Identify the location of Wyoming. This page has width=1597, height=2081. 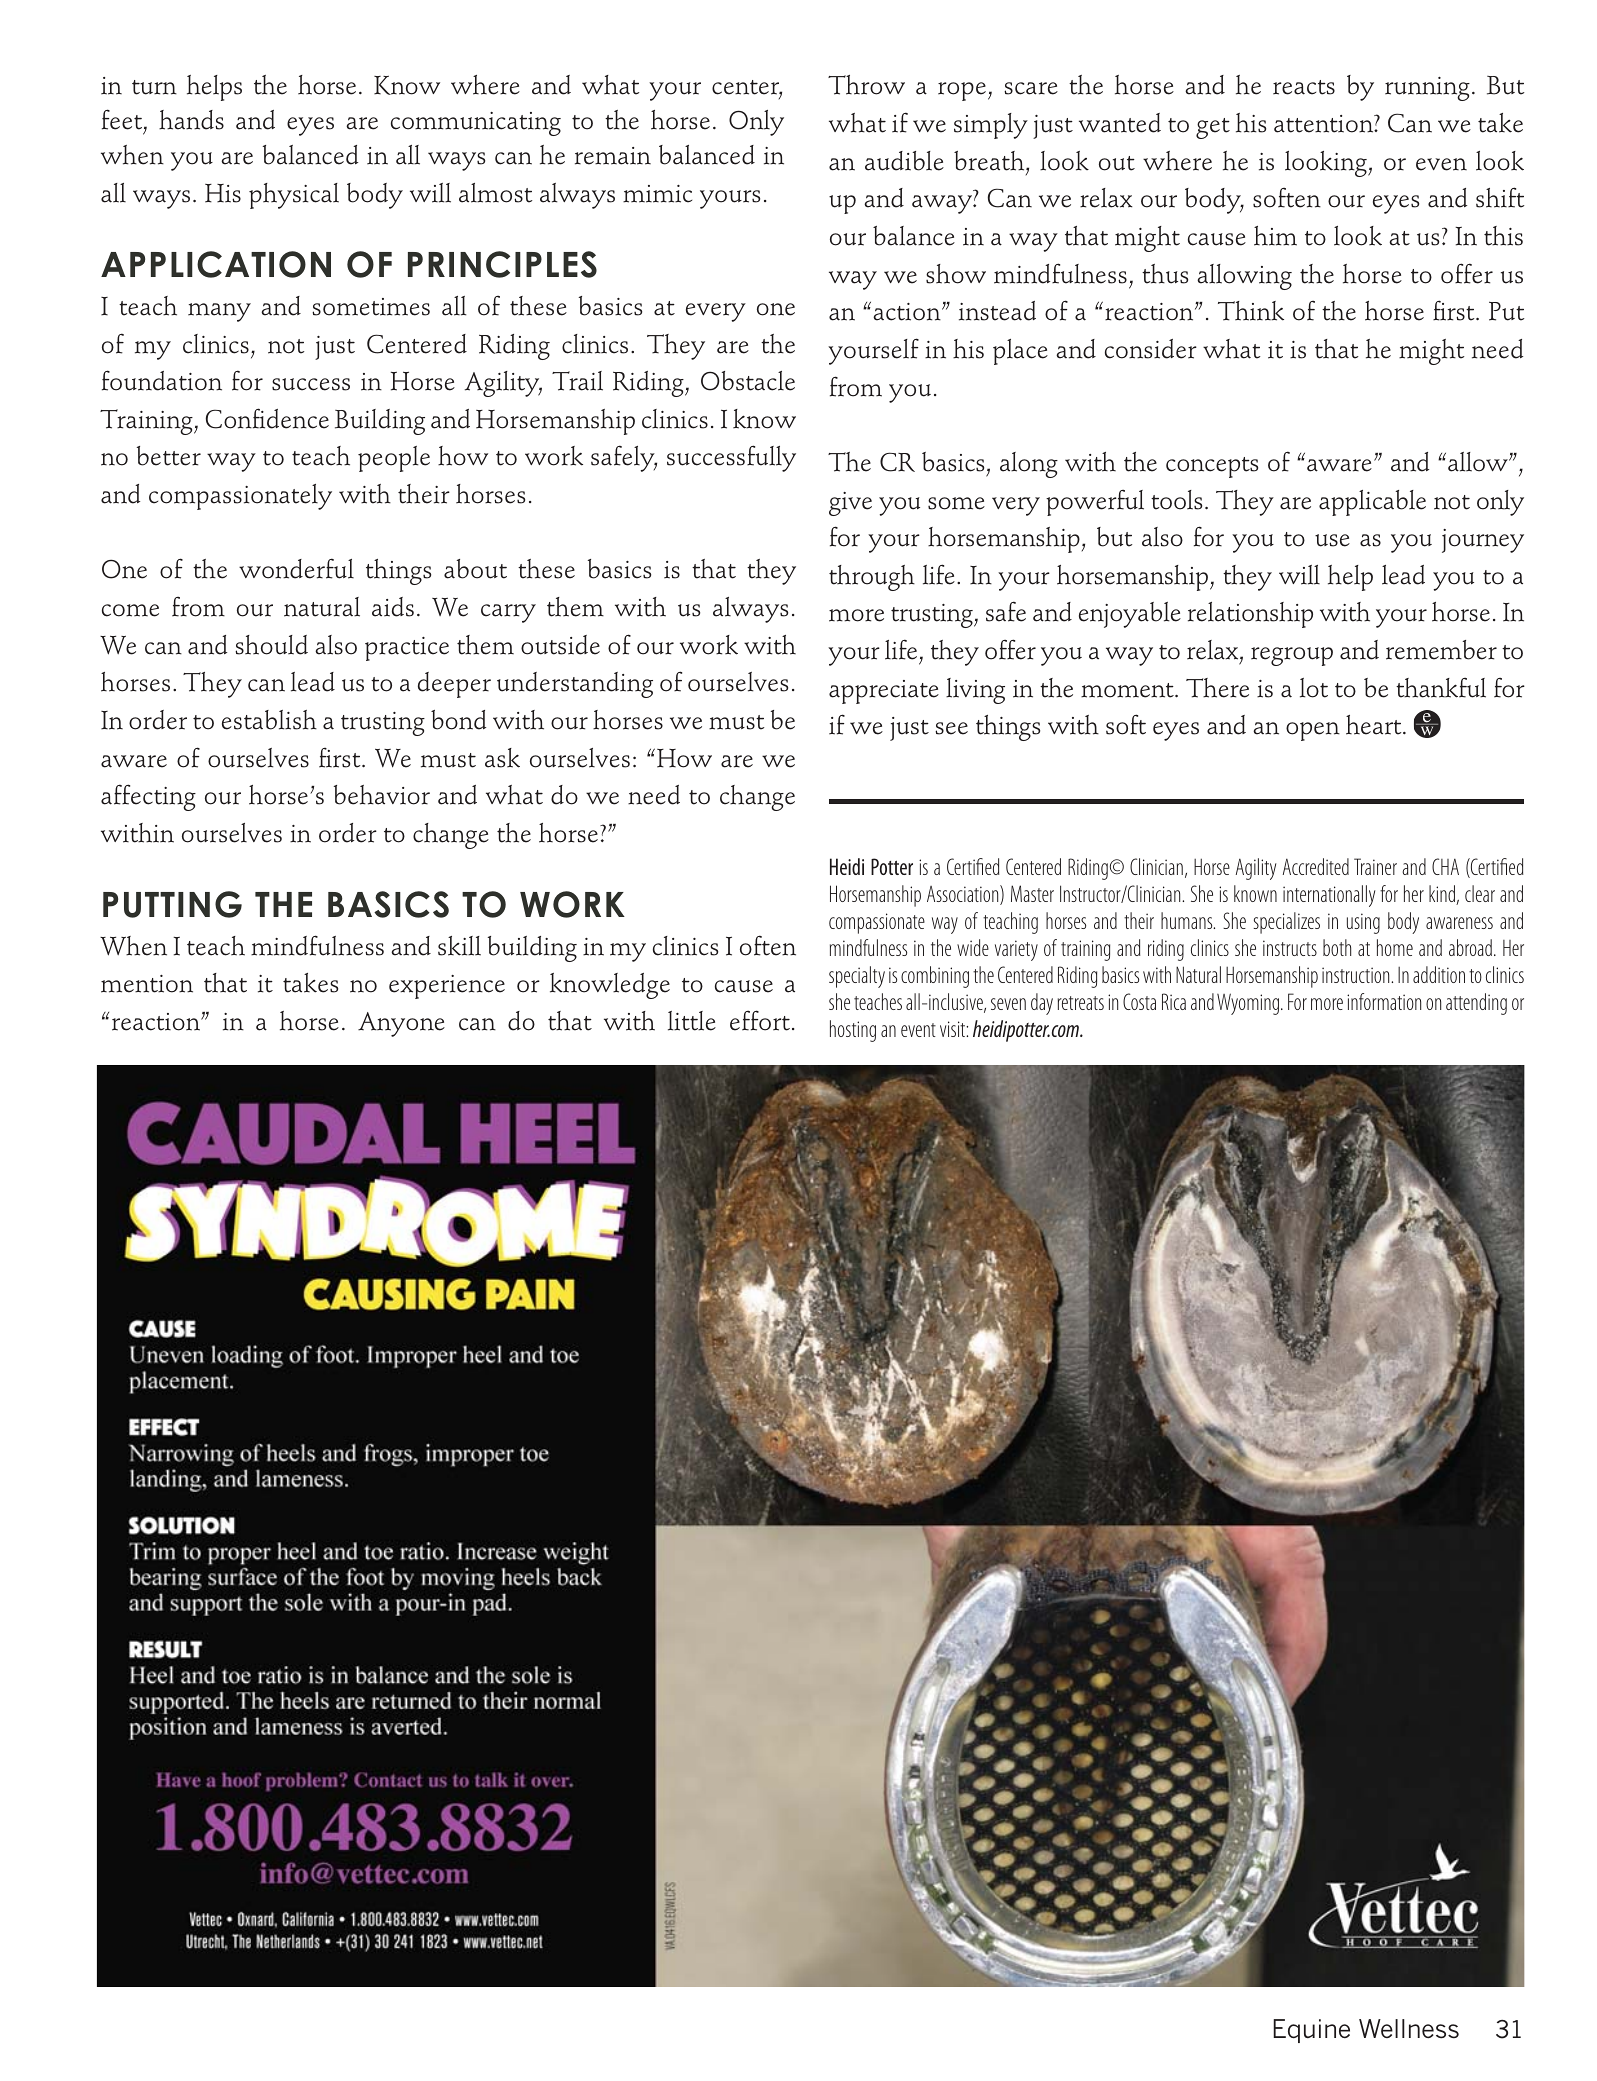
(1249, 1004).
